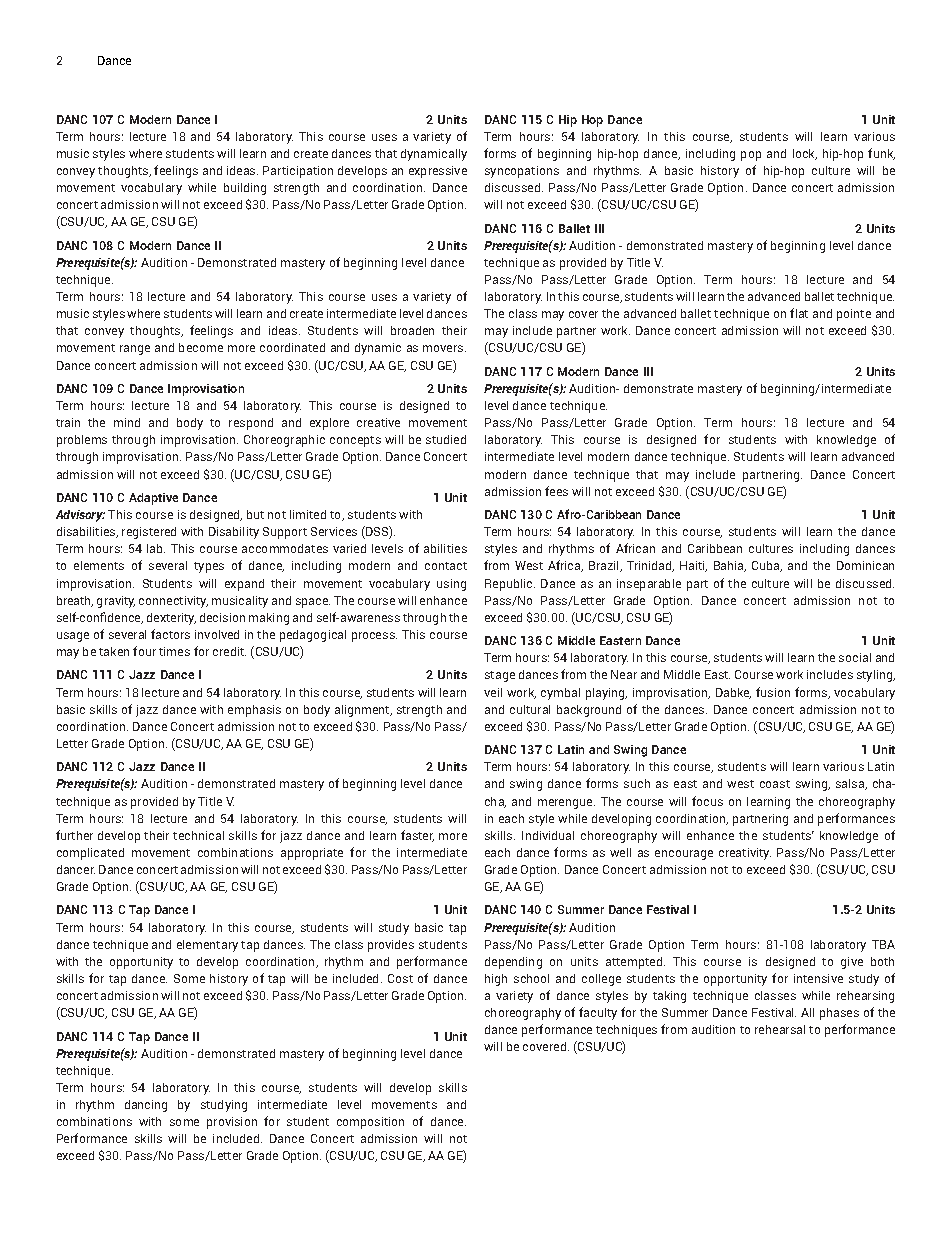 The height and width of the page is (1233, 952). I want to click on Adaptive, so click(153, 499).
